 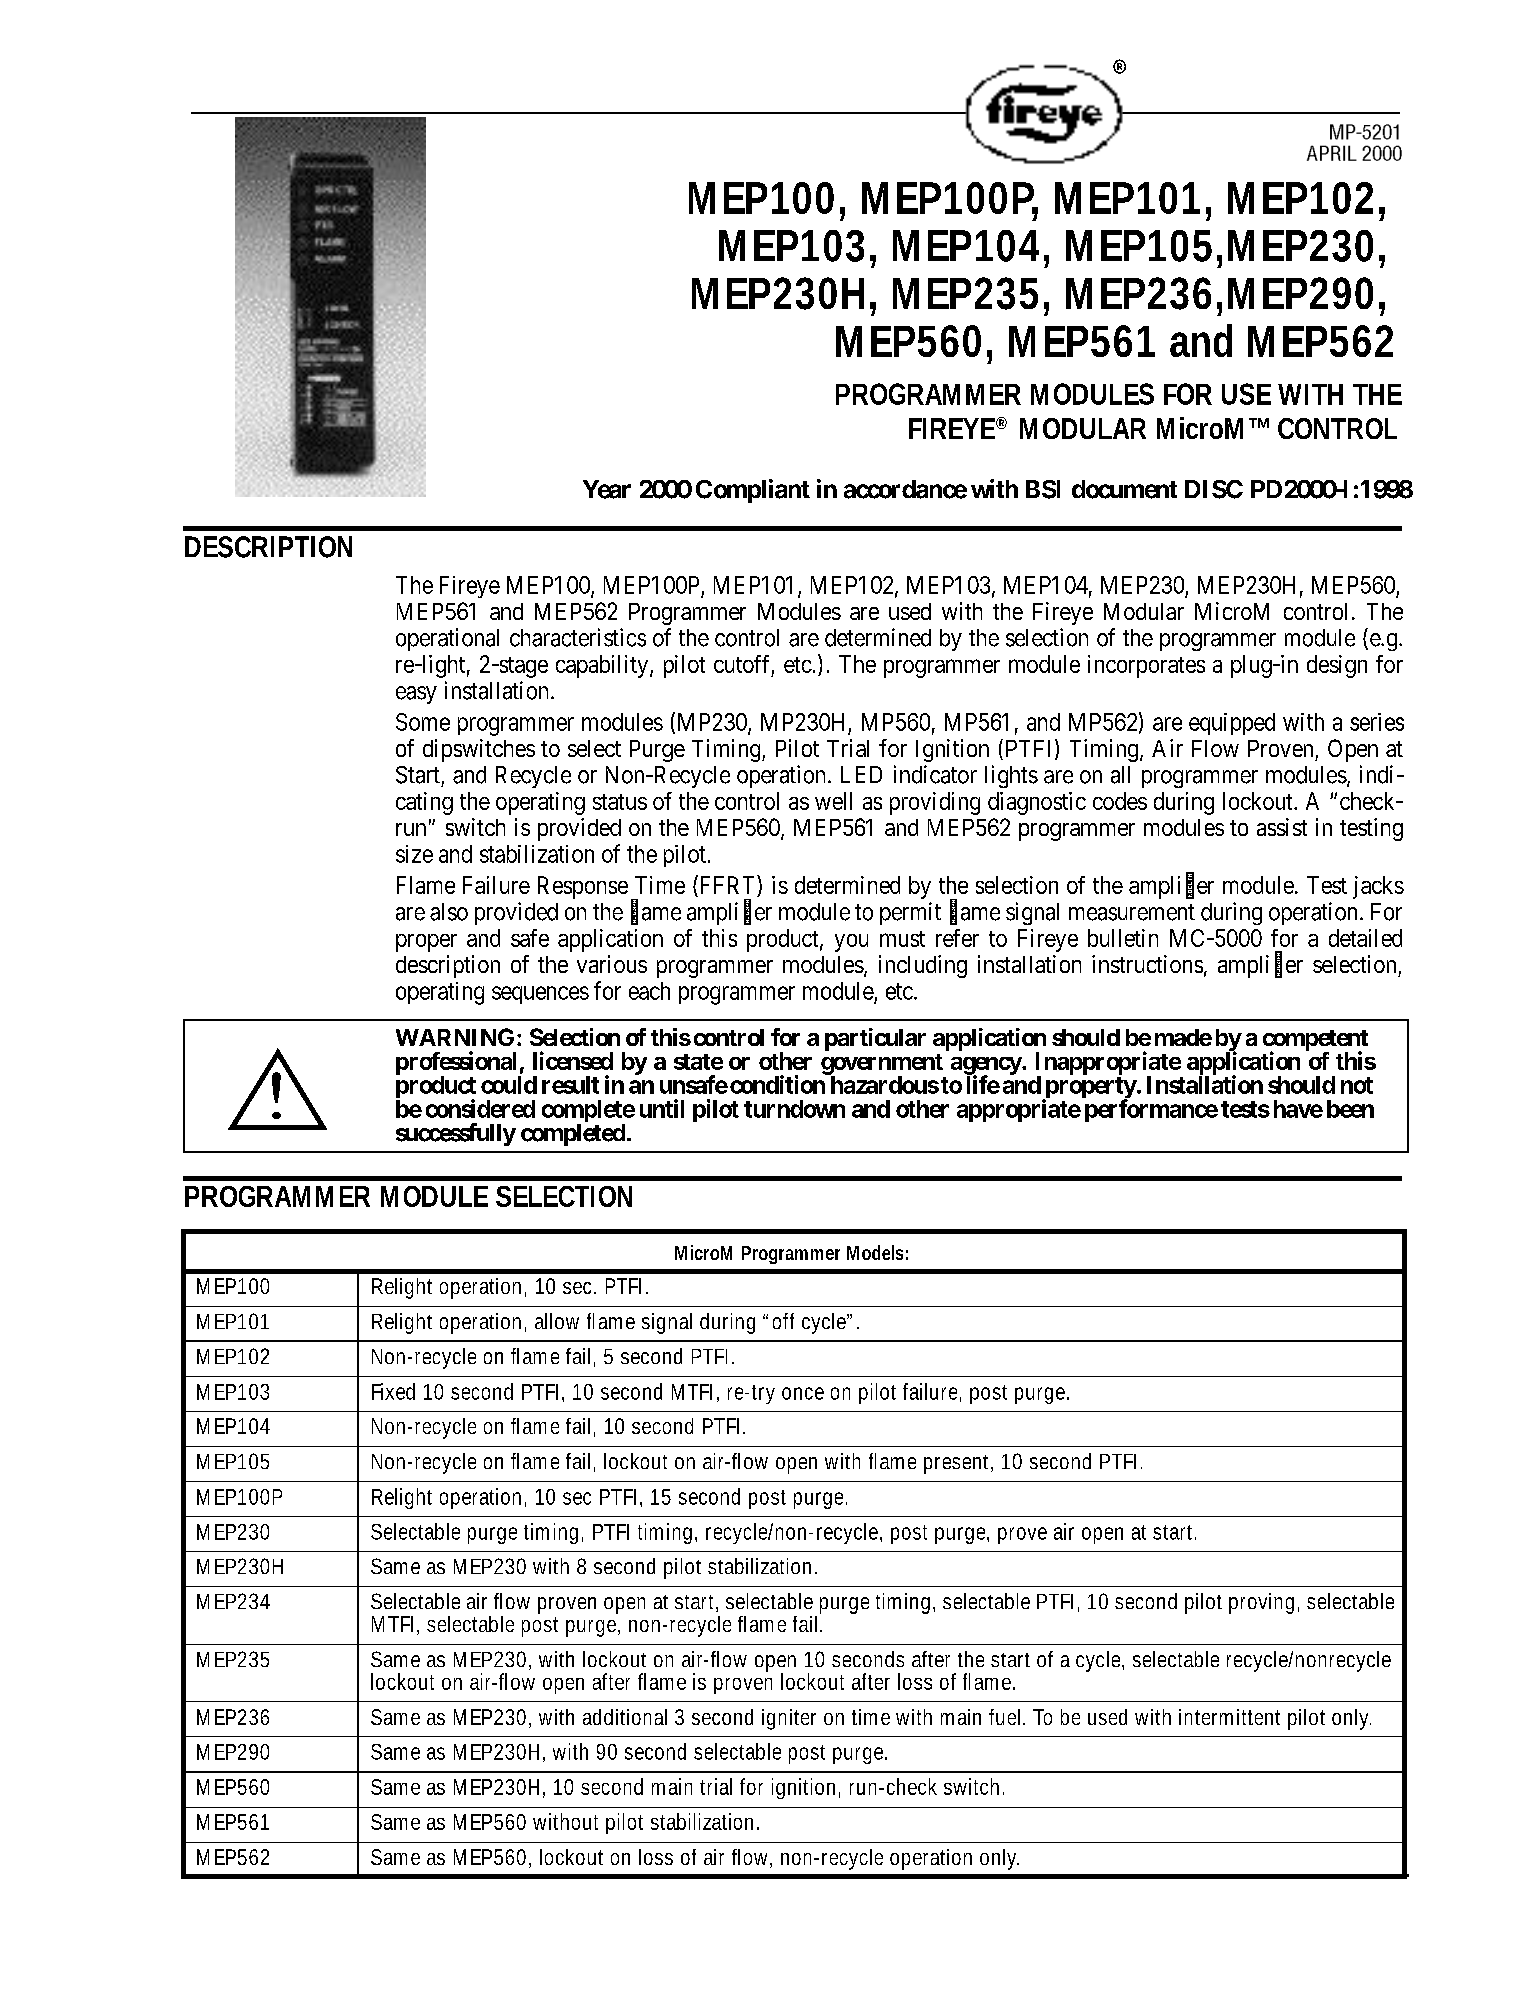 I want to click on could, so click(x=509, y=1085).
